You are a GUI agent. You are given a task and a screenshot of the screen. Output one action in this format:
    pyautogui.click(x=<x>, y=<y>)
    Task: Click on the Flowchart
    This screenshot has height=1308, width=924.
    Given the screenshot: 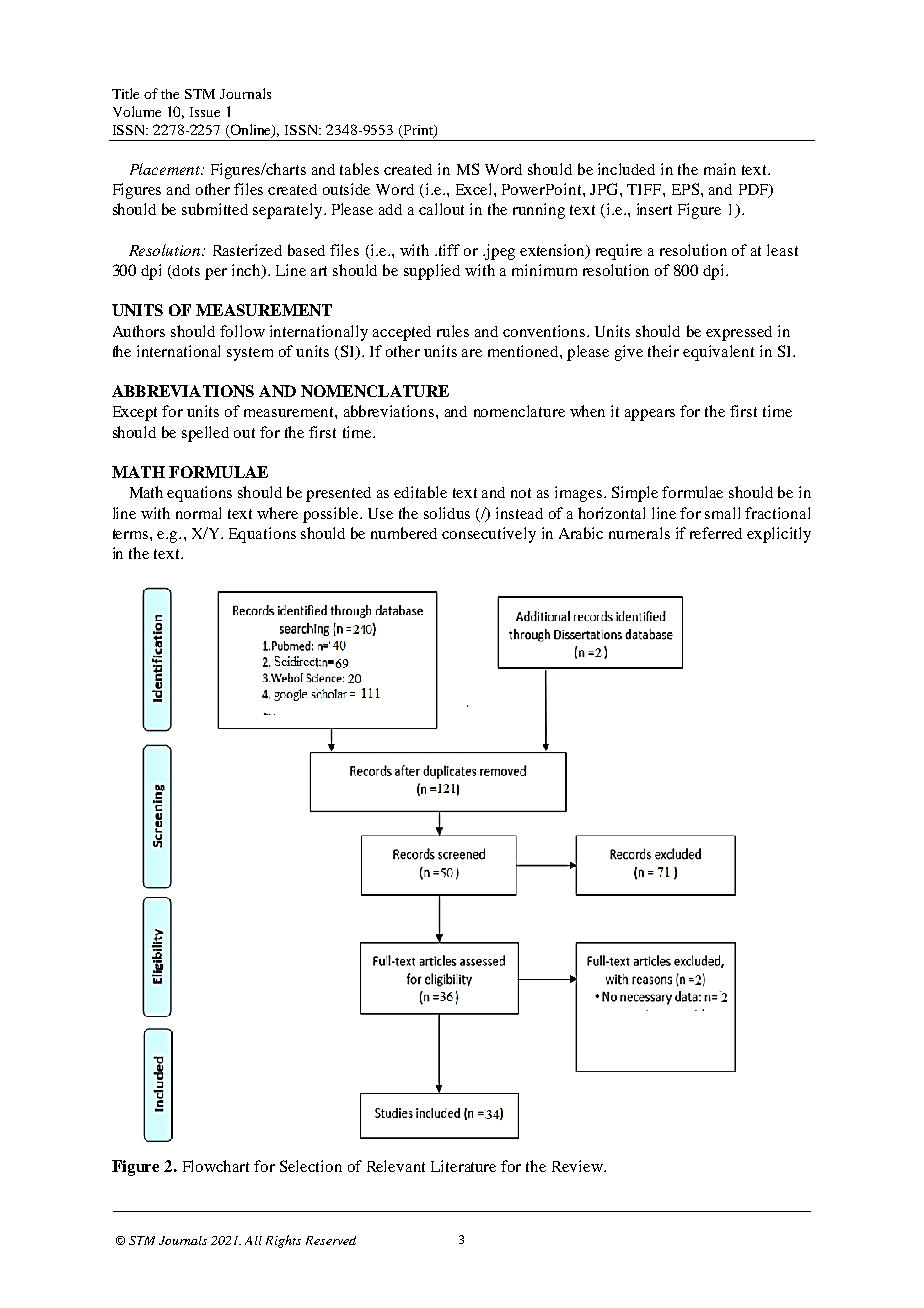 What is the action you would take?
    pyautogui.click(x=216, y=1166)
